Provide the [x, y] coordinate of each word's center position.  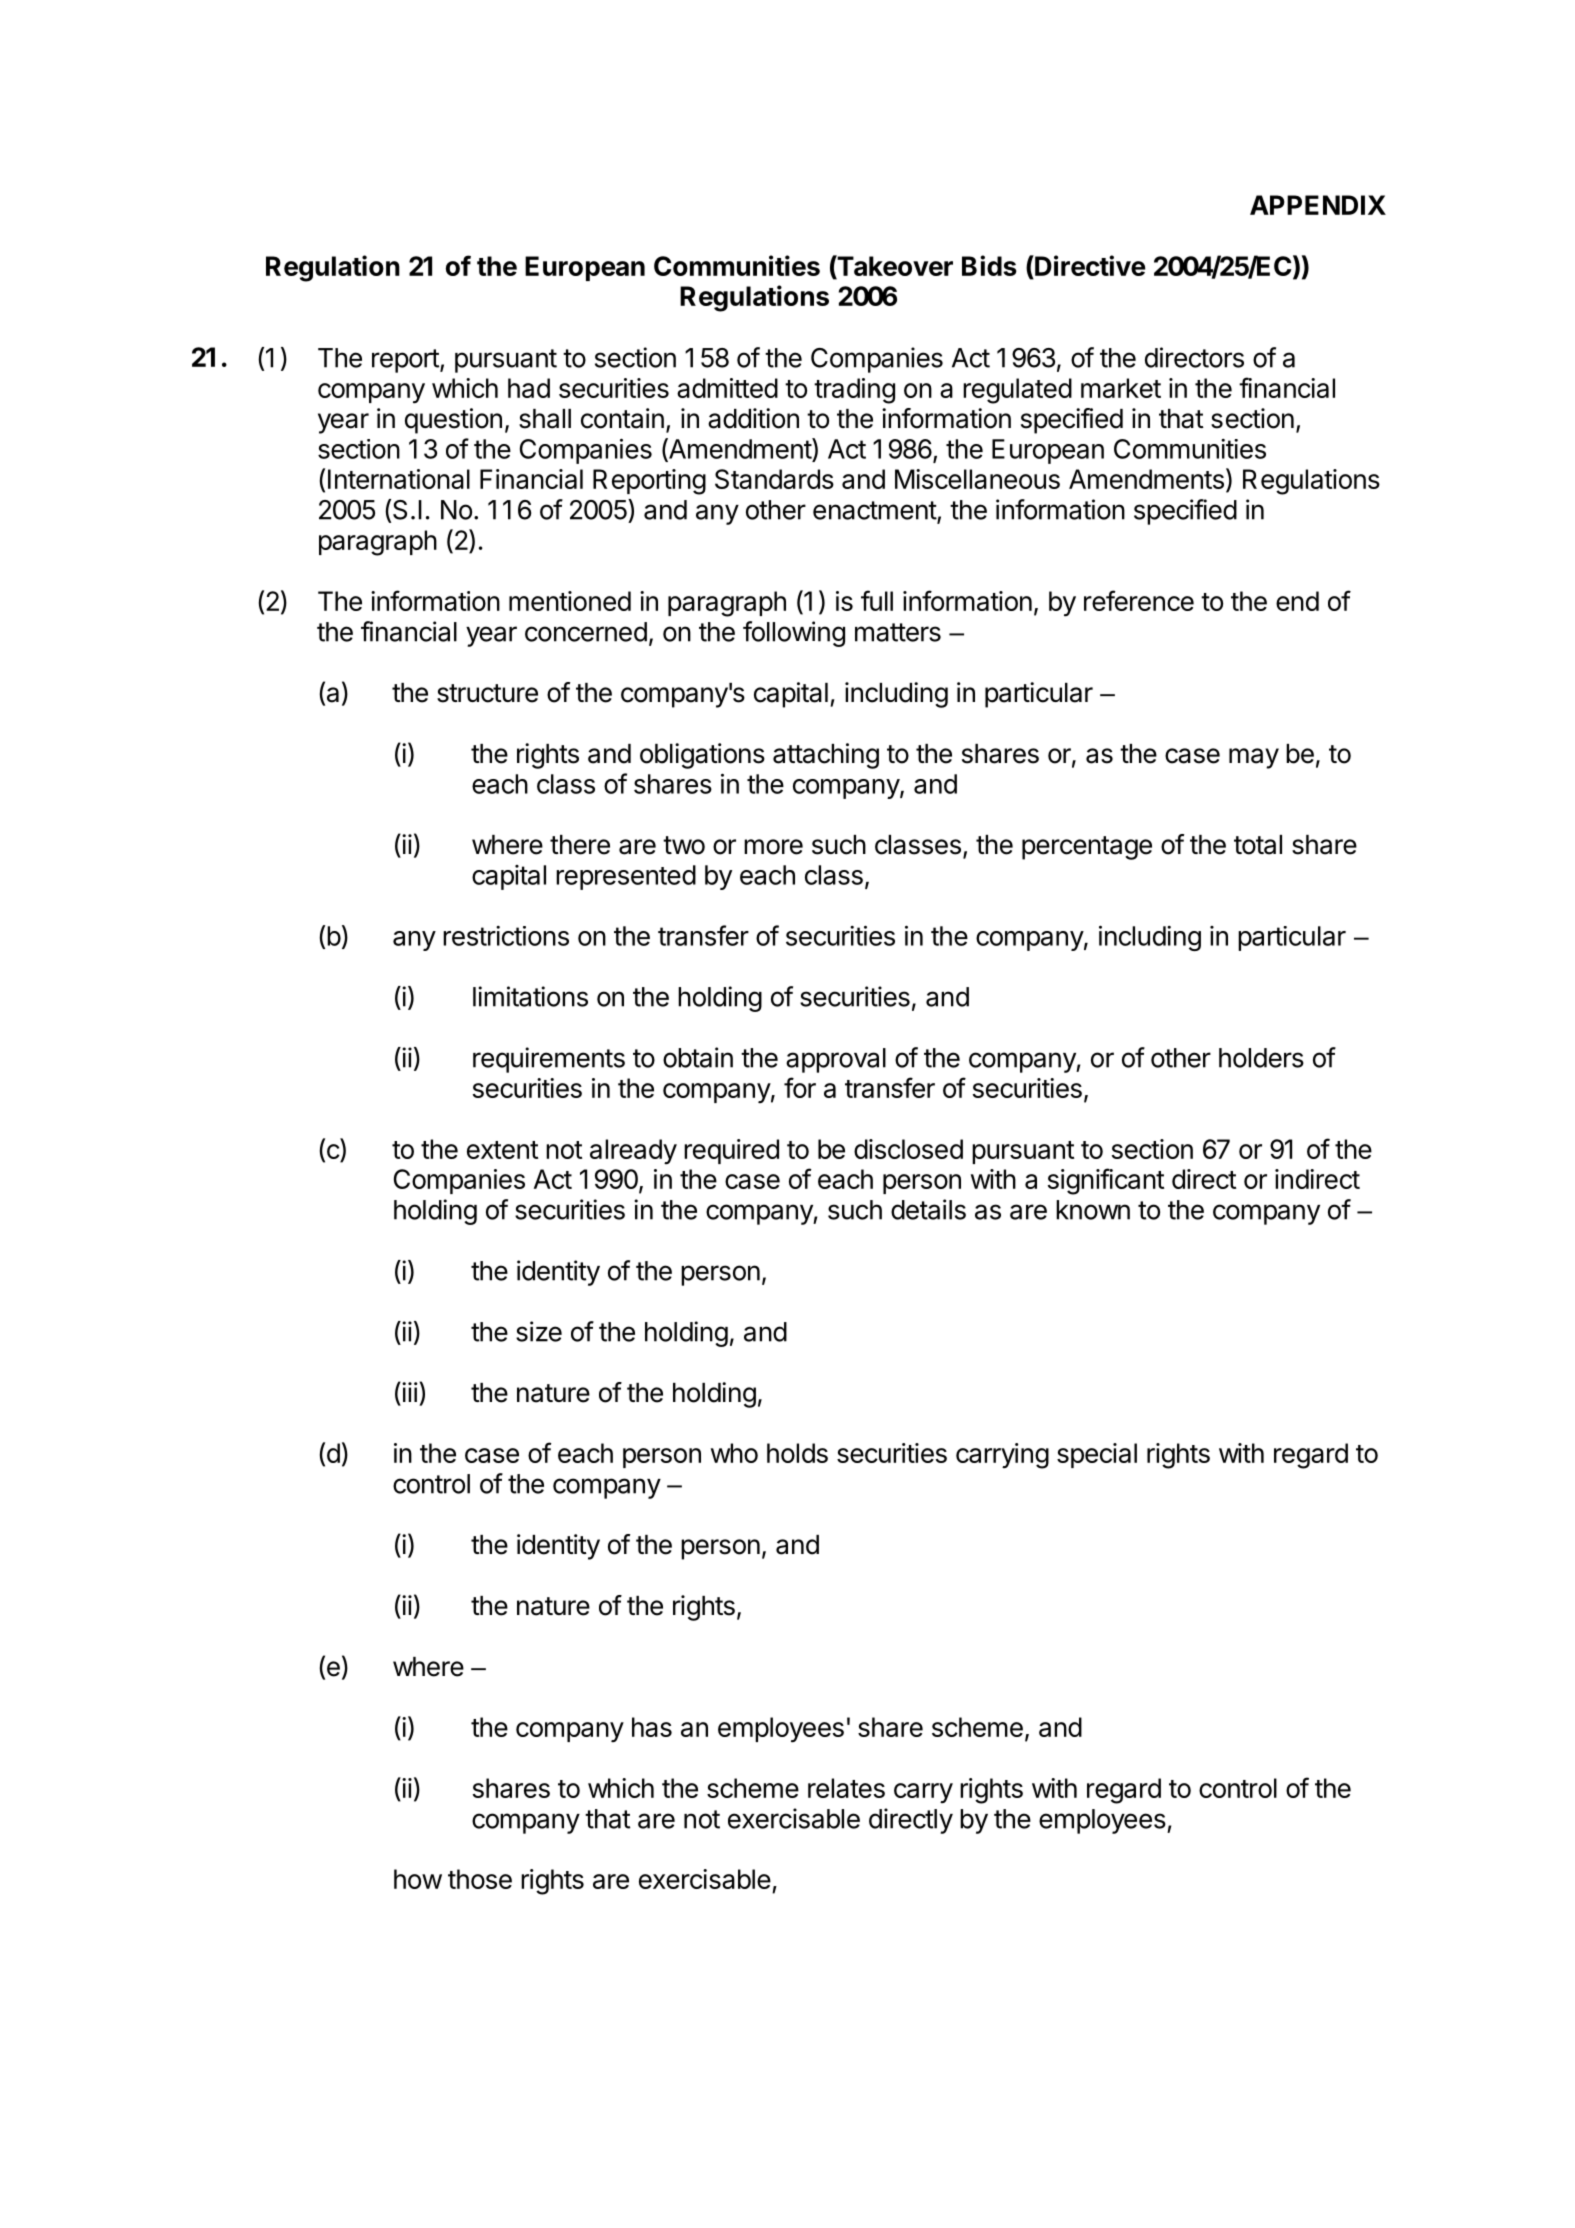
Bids [989, 265]
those [480, 1879]
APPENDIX [1318, 205]
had [529, 388]
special [1097, 1455]
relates [846, 1788]
